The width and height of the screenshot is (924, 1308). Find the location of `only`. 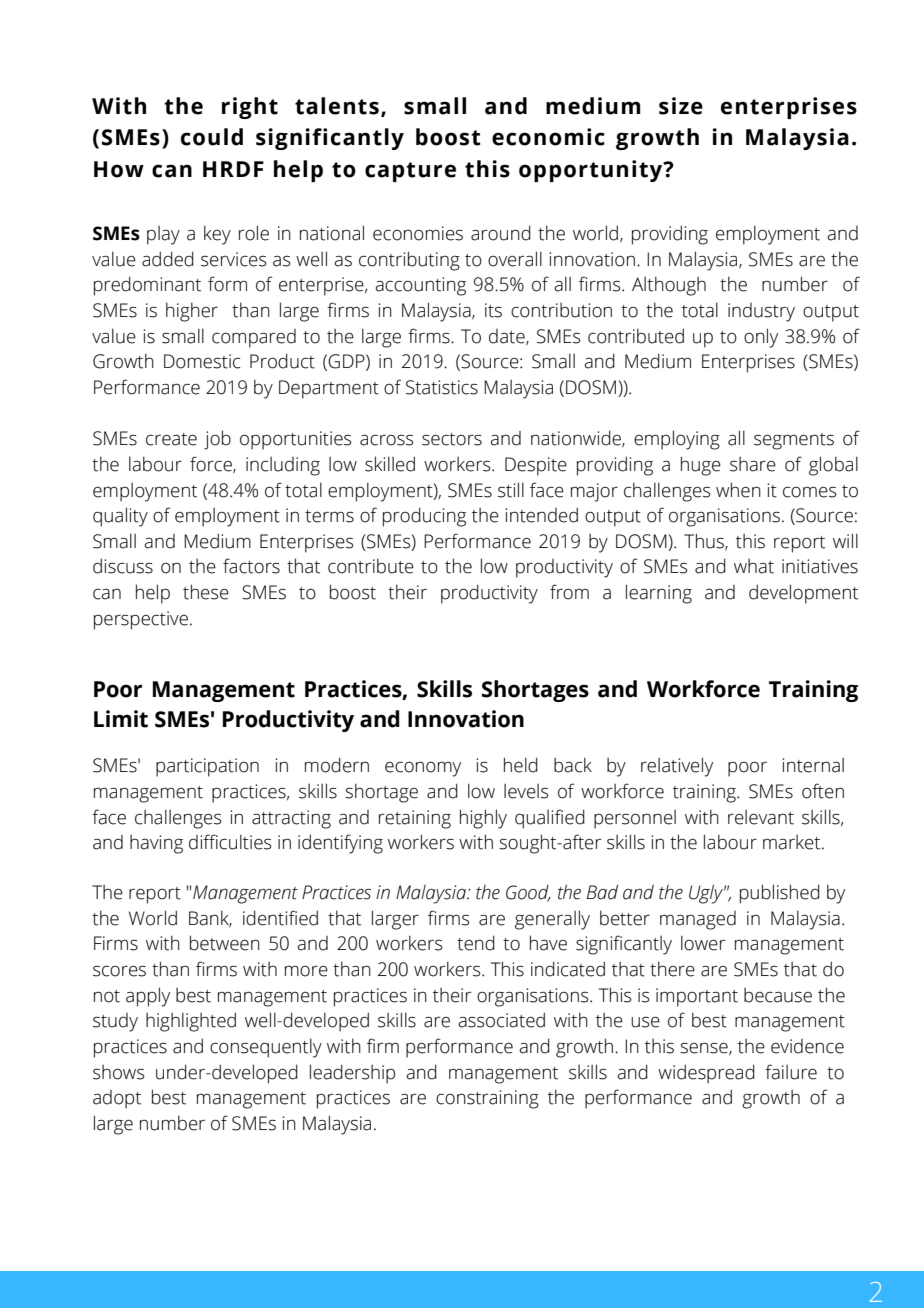

only is located at coordinates (761, 338).
